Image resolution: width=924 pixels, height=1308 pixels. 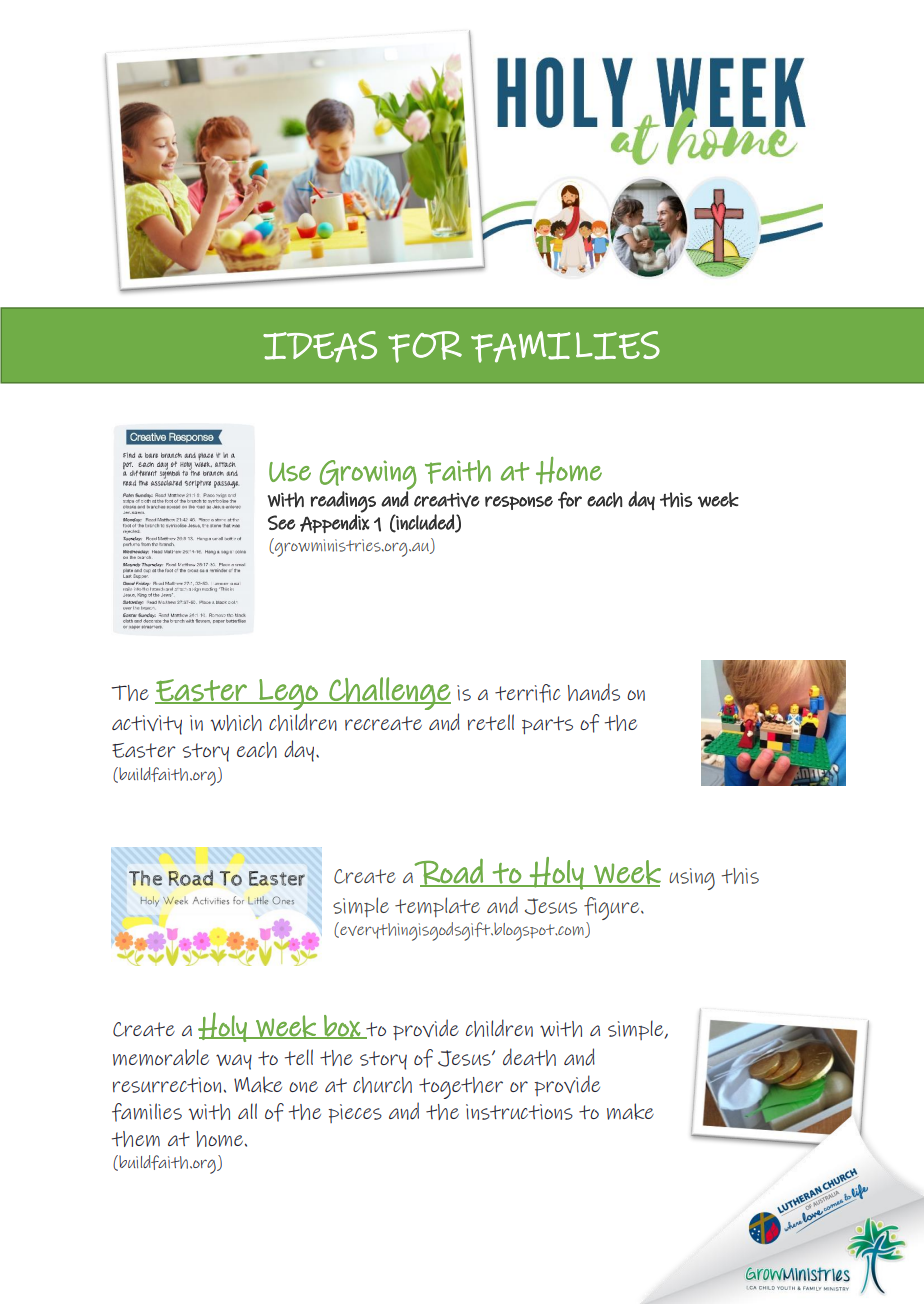 I want to click on hands, so click(x=594, y=692).
